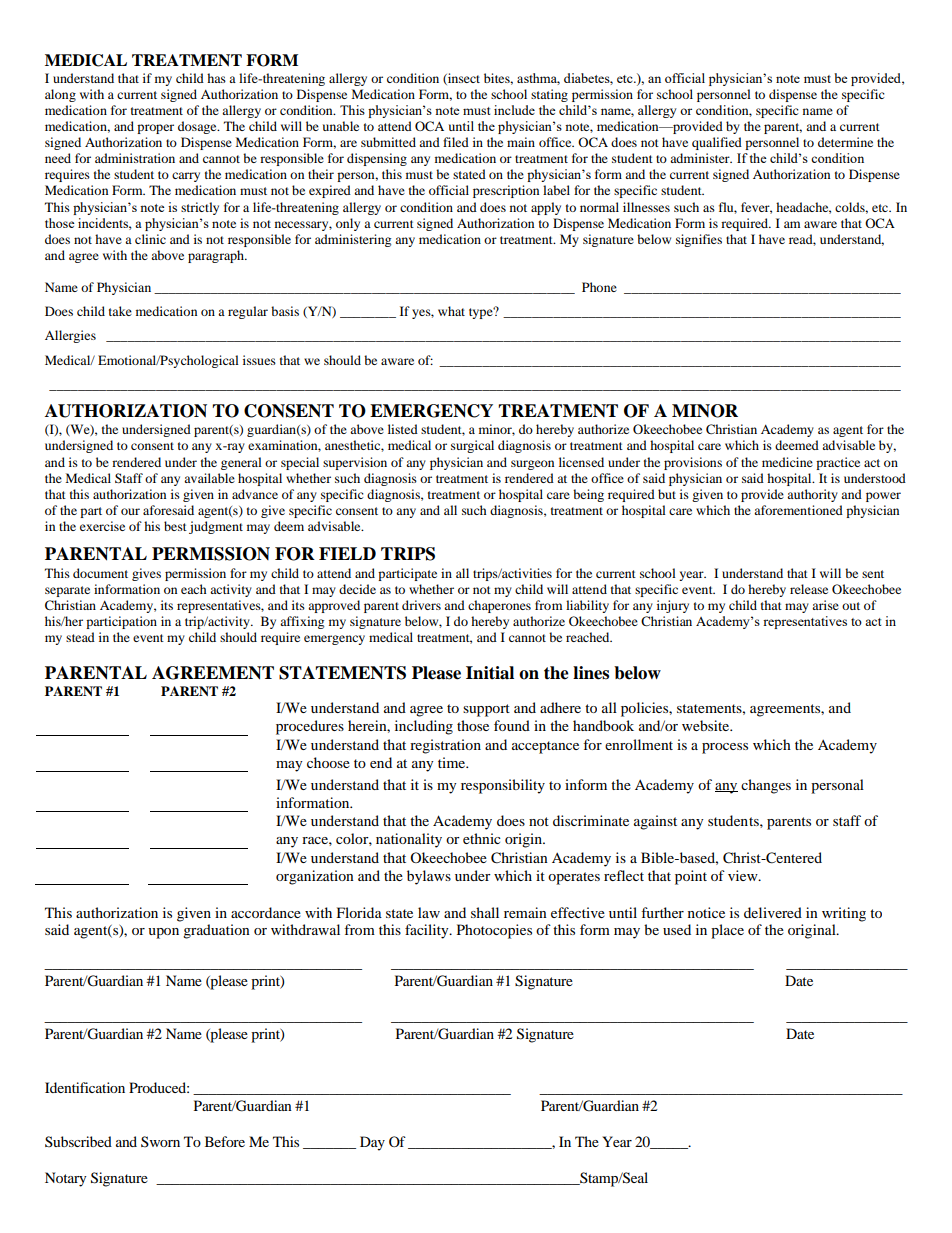  What do you see at coordinates (499, 606) in the image?
I see `chaperones` at bounding box center [499, 606].
